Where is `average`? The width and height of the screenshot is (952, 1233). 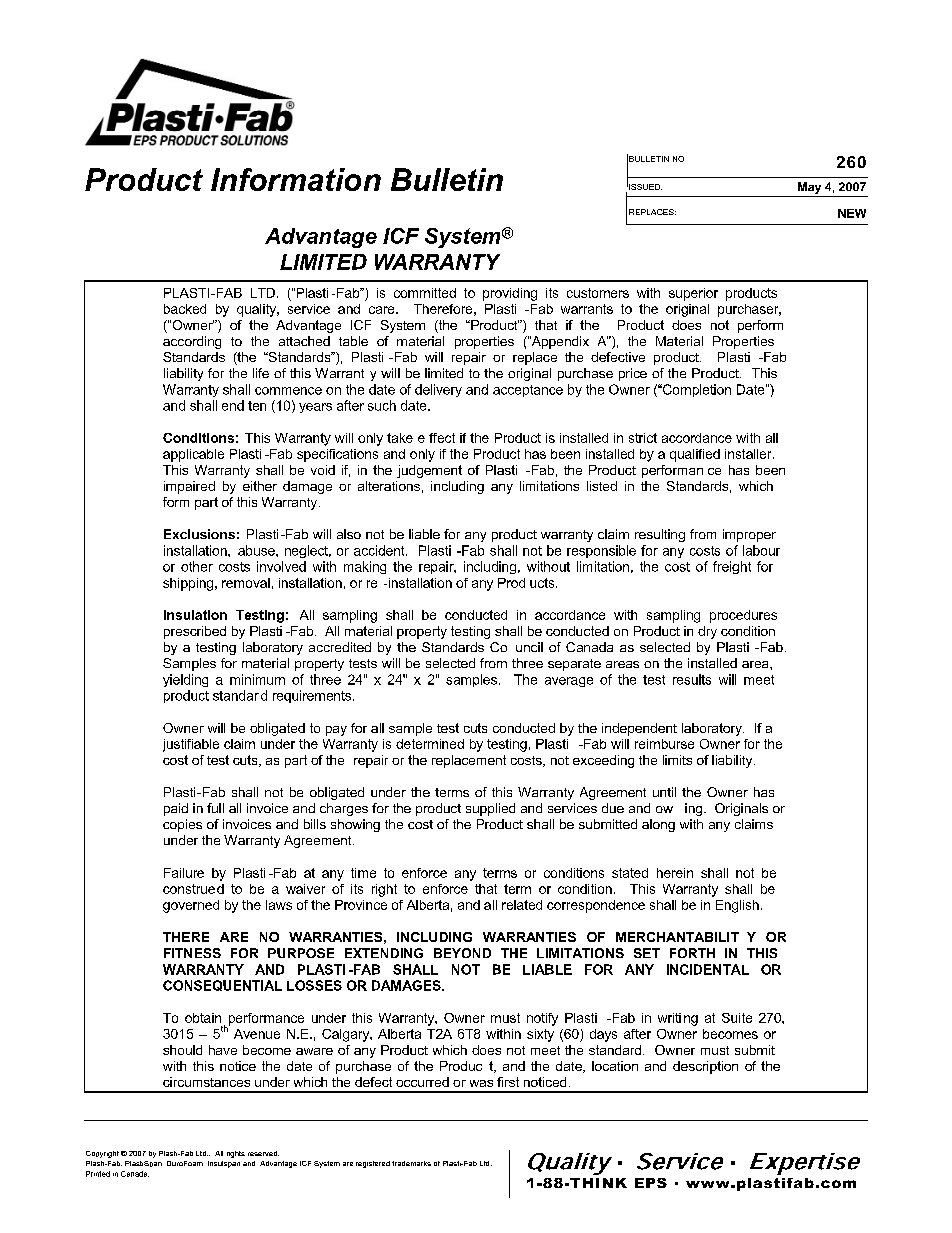 average is located at coordinates (569, 682).
